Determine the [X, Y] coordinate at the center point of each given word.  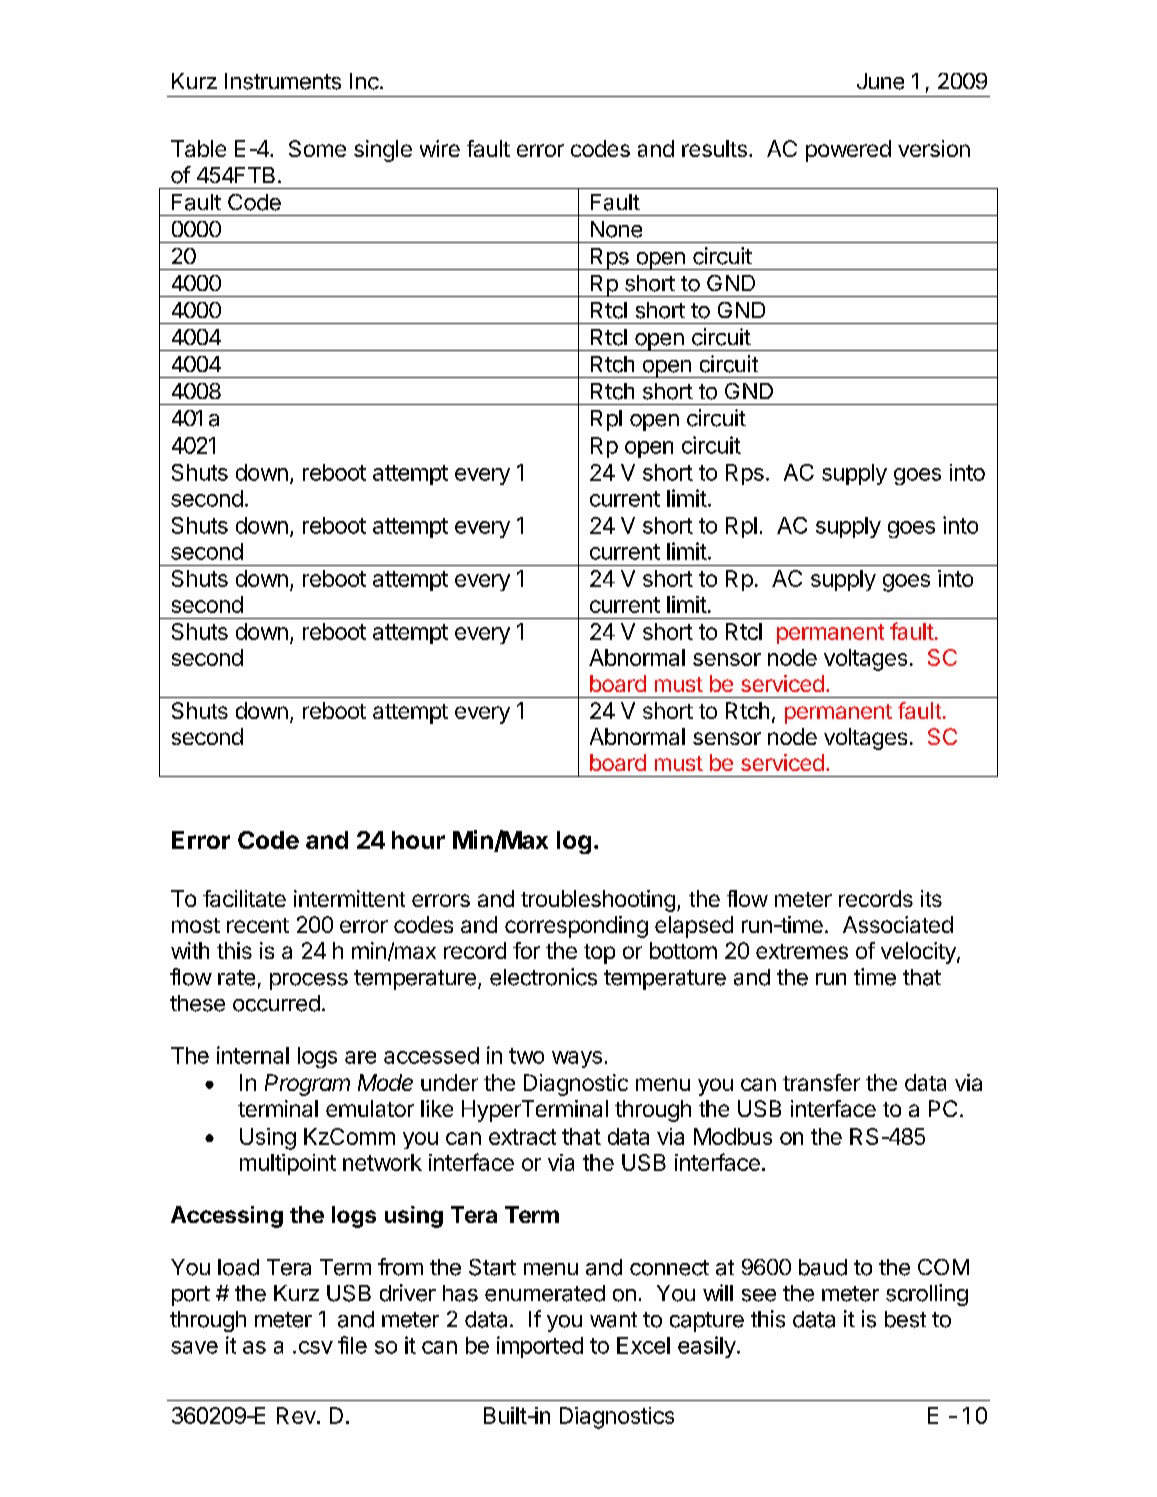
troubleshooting [598, 901]
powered [848, 151]
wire [440, 148]
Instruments [283, 81]
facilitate [244, 898]
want [613, 1320]
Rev [296, 1415]
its [931, 898]
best [905, 1319]
